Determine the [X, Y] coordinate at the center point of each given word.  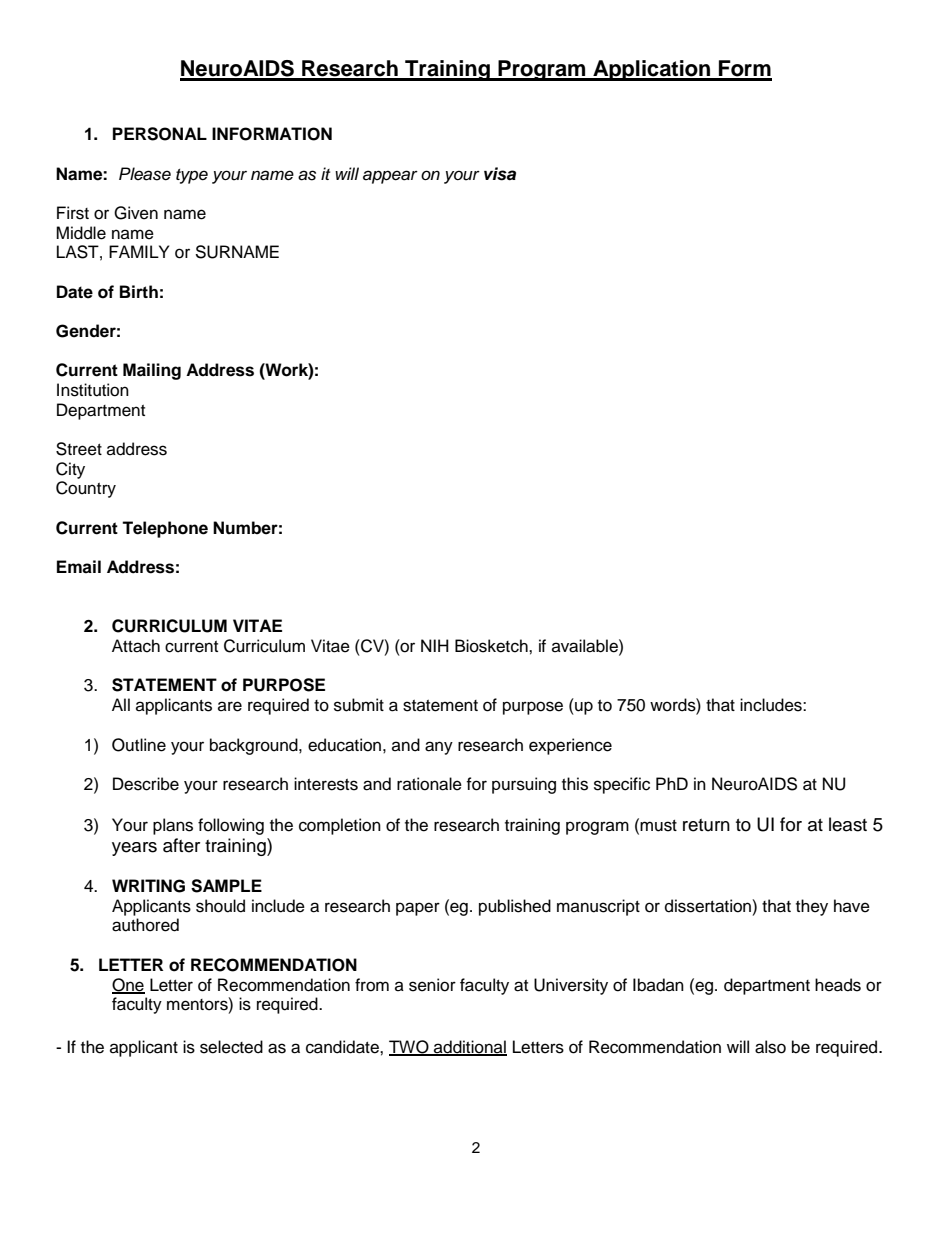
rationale [429, 784]
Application [652, 70]
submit [359, 705]
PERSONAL [160, 134]
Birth [139, 291]
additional [469, 1048]
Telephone [165, 529]
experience [570, 746]
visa [500, 174]
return [706, 825]
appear [390, 177]
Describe [146, 784]
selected [231, 1047]
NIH [435, 645]
